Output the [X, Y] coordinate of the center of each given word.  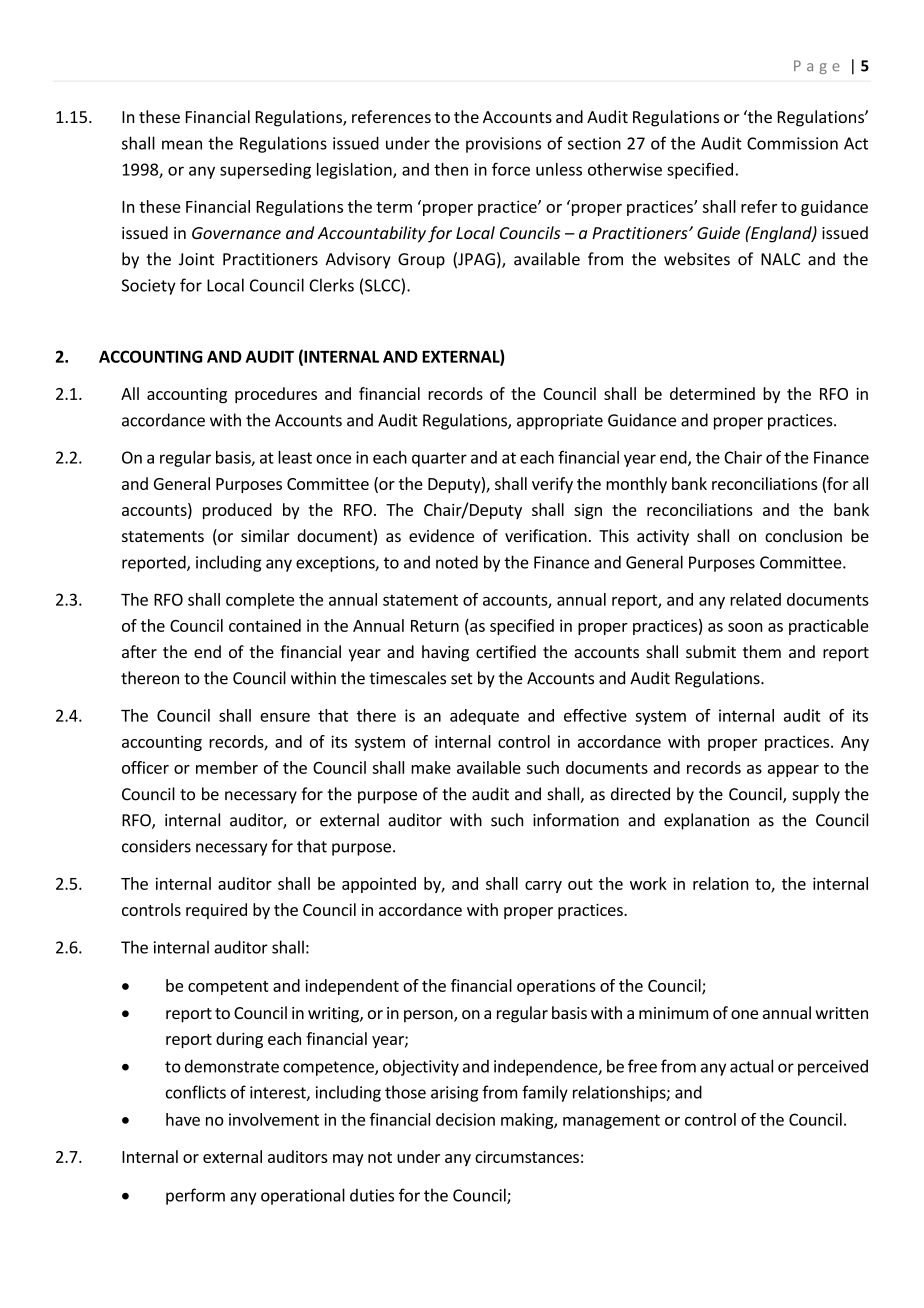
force [511, 169]
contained [265, 625]
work [648, 883]
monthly [636, 485]
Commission [792, 143]
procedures [276, 395]
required [216, 911]
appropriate [560, 422]
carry [543, 887]
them [762, 651]
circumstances [527, 1157]
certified [506, 651]
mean [182, 145]
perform [195, 1196]
